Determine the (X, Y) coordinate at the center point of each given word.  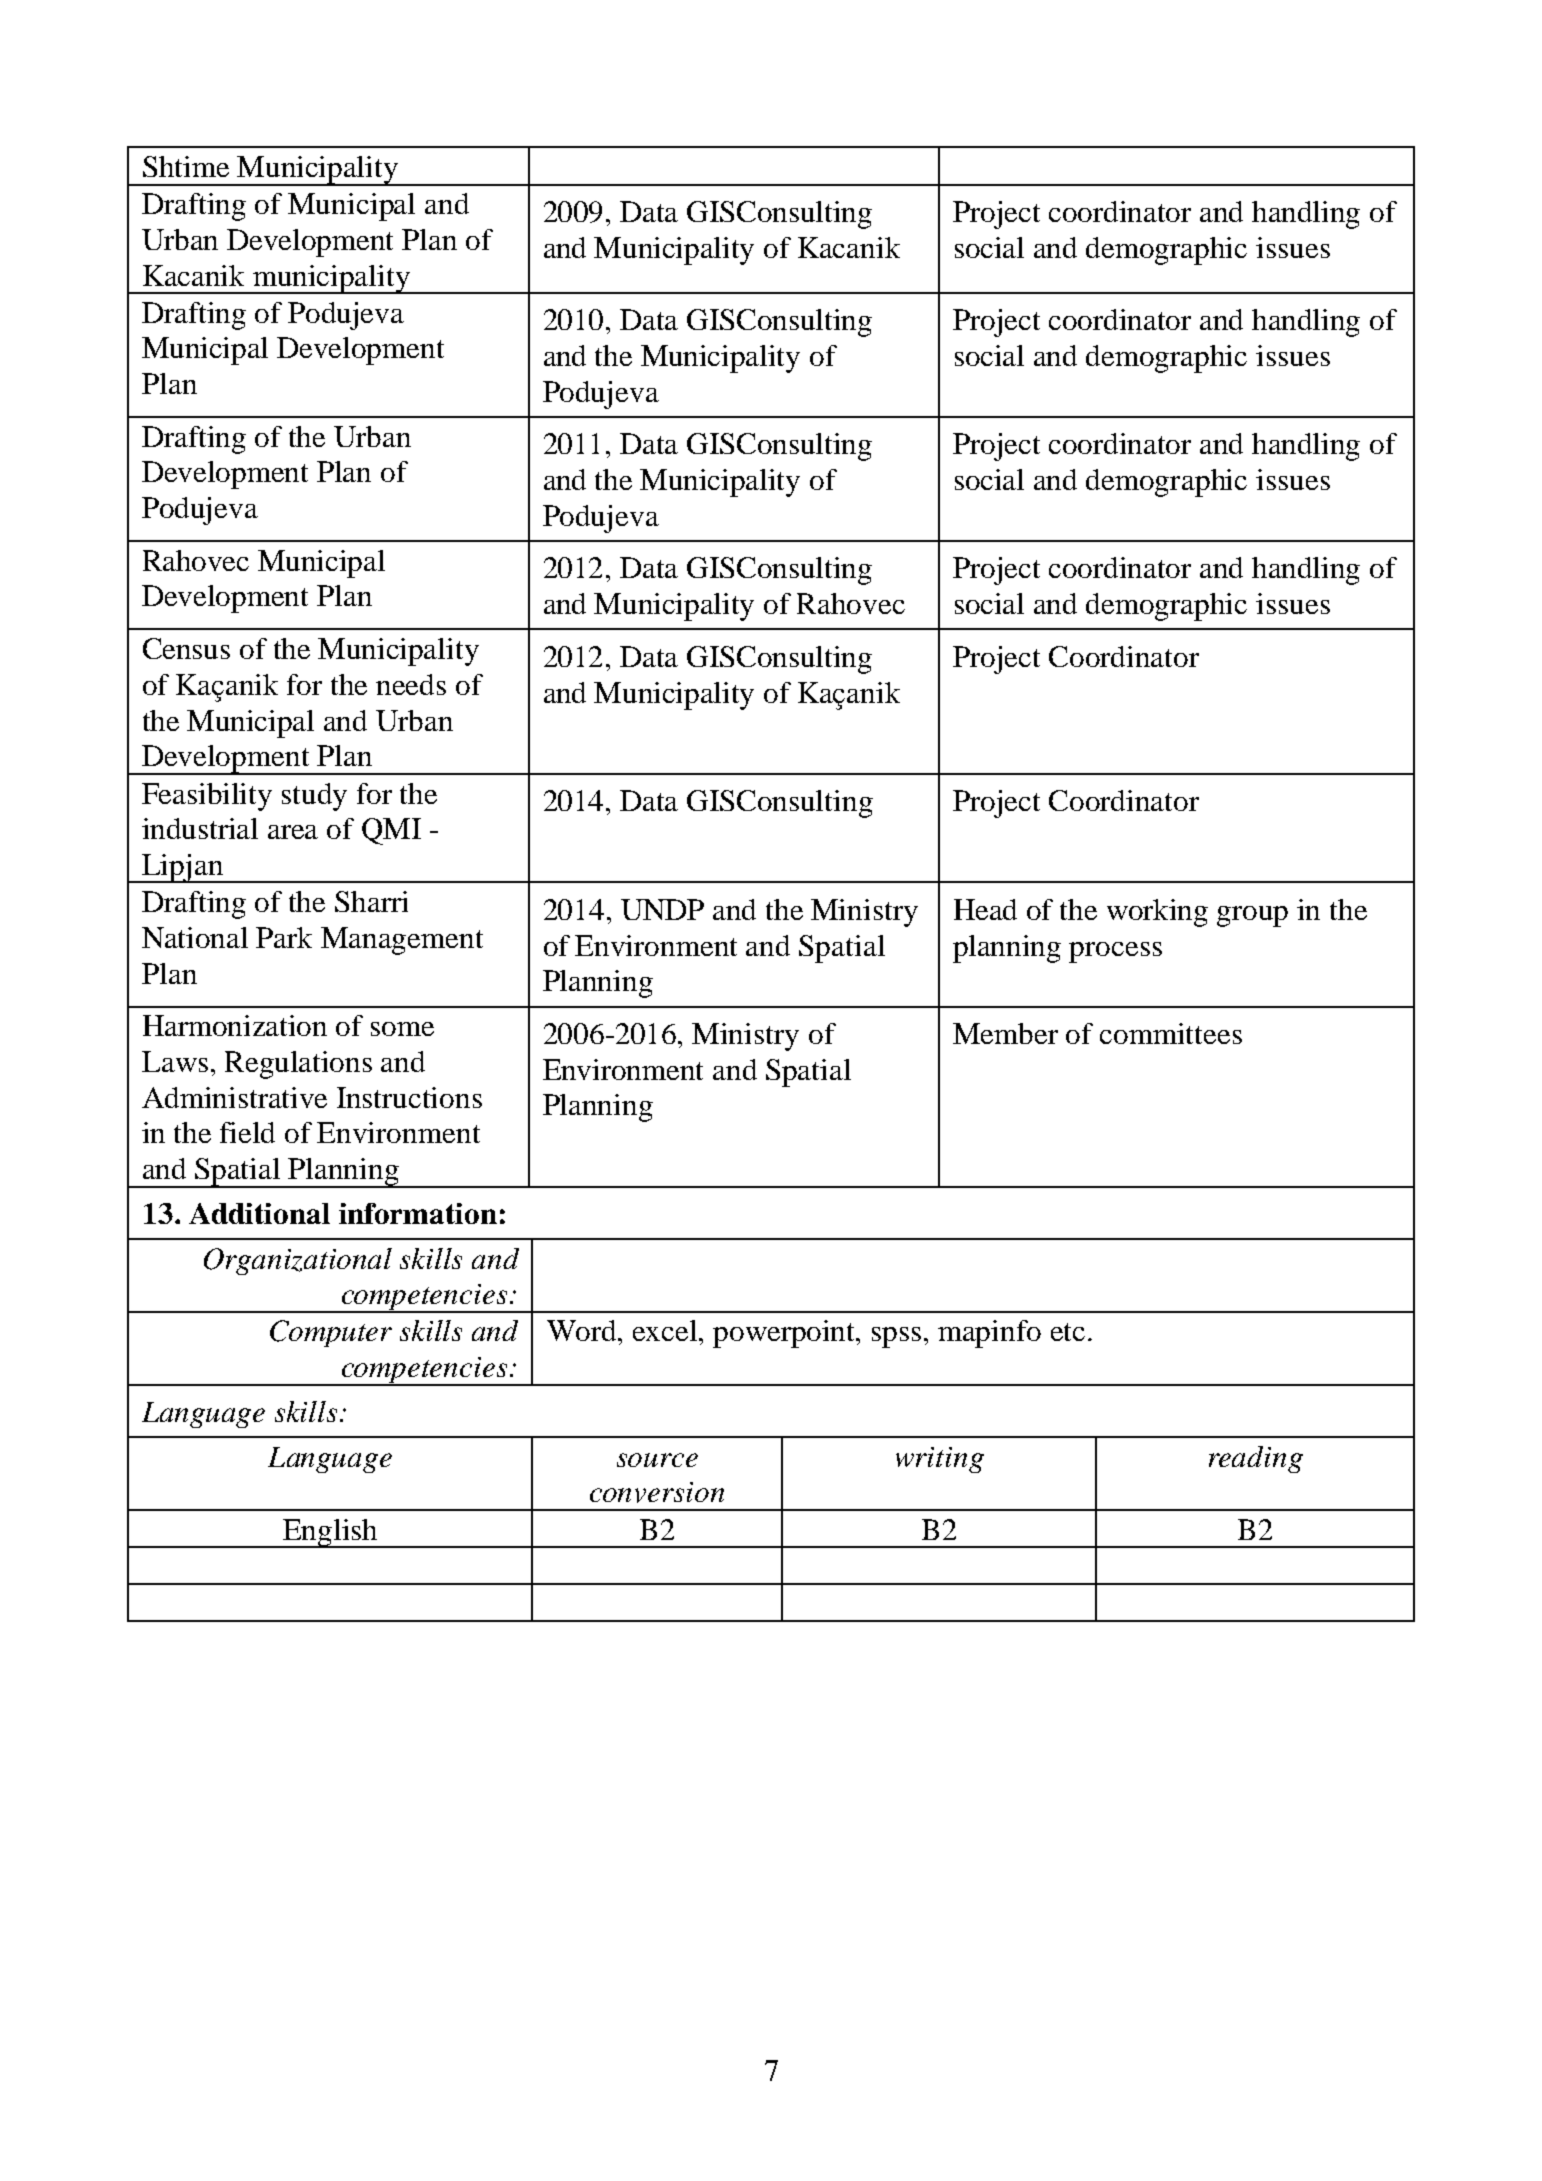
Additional (259, 1213)
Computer (331, 1333)
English (330, 1533)
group (1252, 916)
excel (666, 1330)
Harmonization (235, 1025)
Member (1005, 1033)
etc (1068, 1332)
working (1157, 913)
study (314, 797)
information (418, 1213)
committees (1171, 1033)
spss (896, 1337)
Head (985, 909)
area (293, 832)
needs (411, 684)
